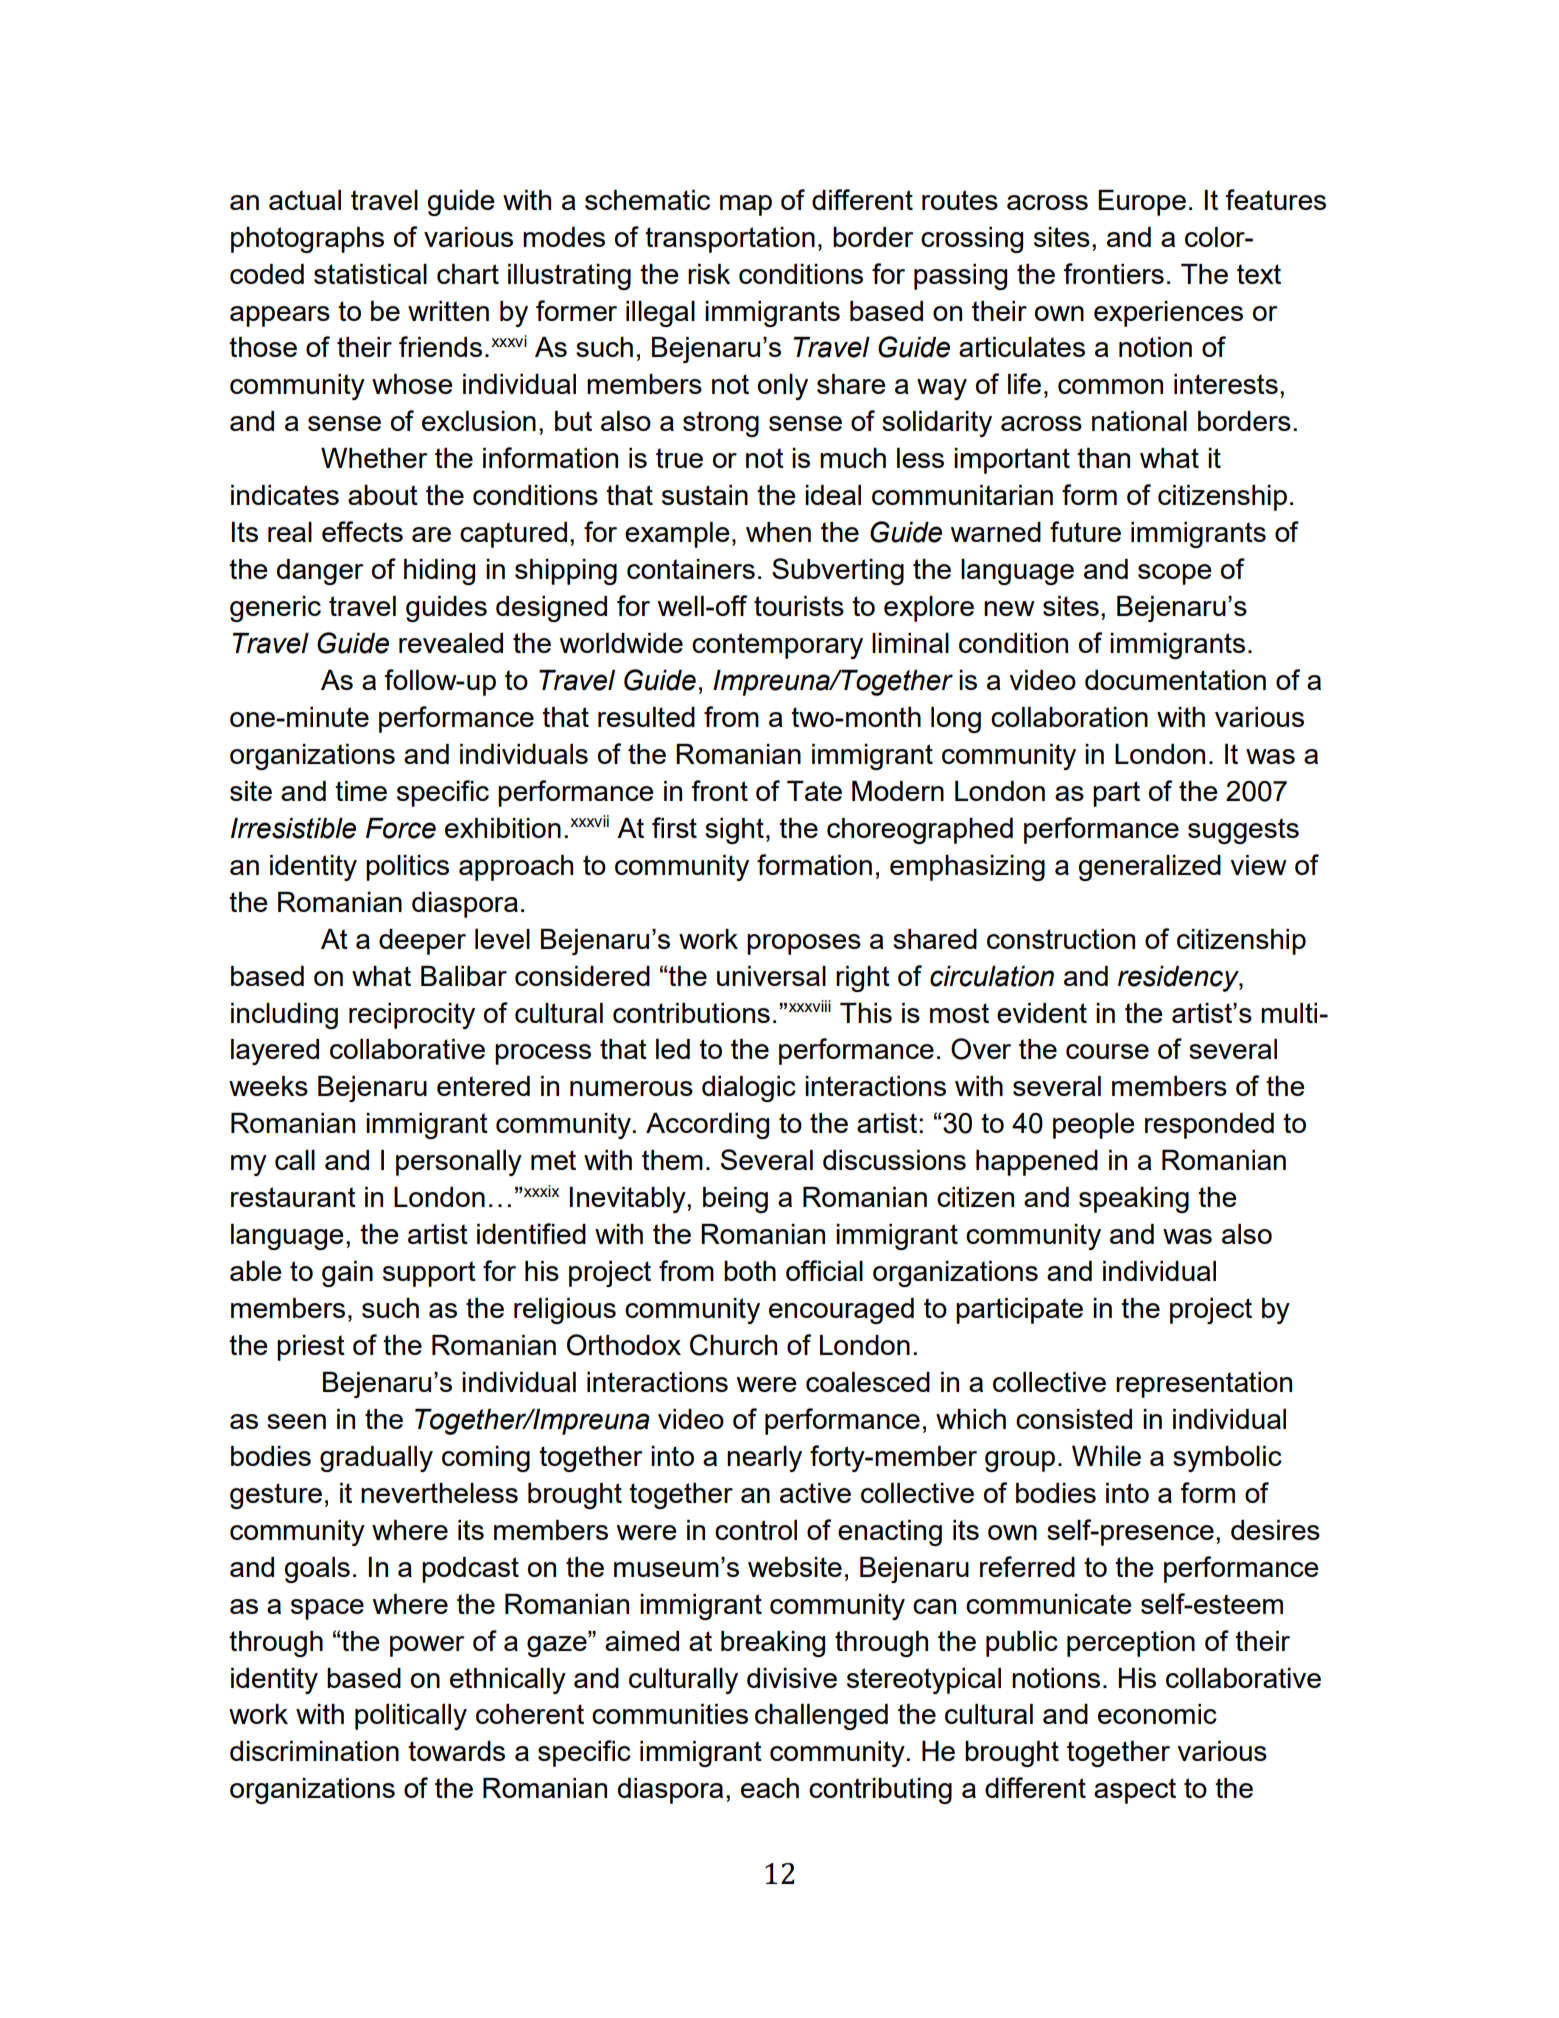  Describe the element at coordinates (1175, 574) in the screenshot. I see `scope` at that location.
